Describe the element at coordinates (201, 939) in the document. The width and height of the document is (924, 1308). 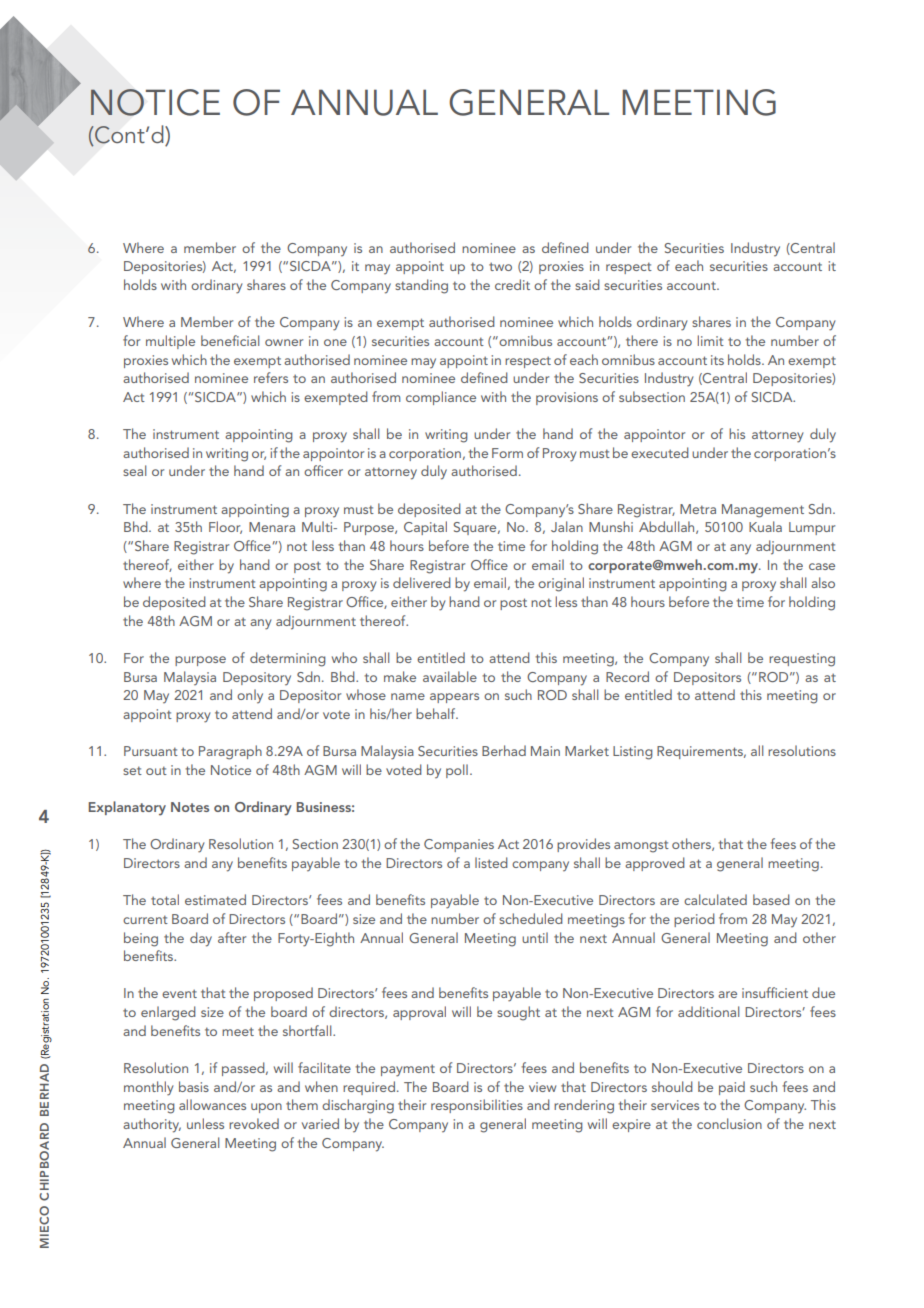
I see `day` at that location.
